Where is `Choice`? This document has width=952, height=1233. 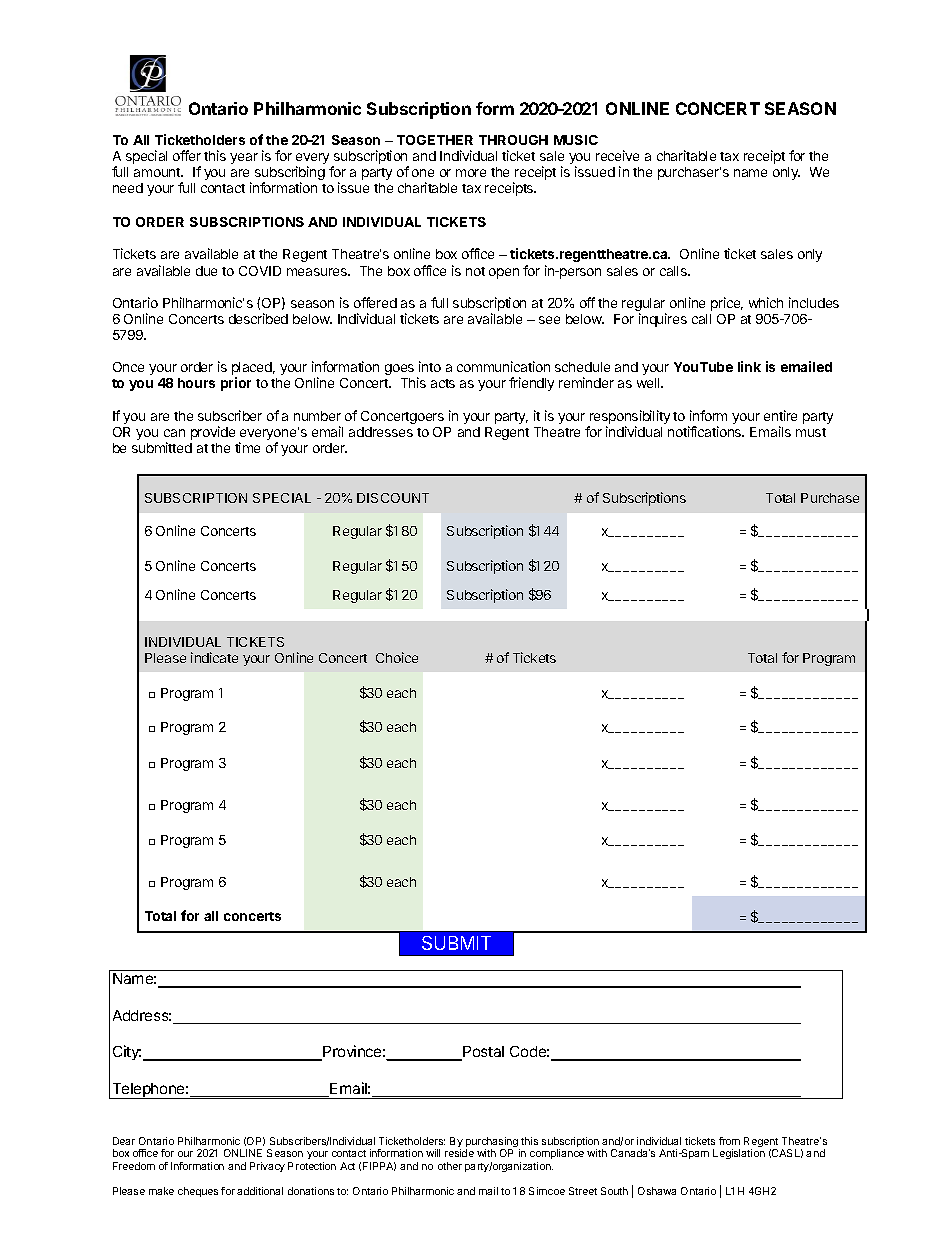
Choice is located at coordinates (397, 657).
